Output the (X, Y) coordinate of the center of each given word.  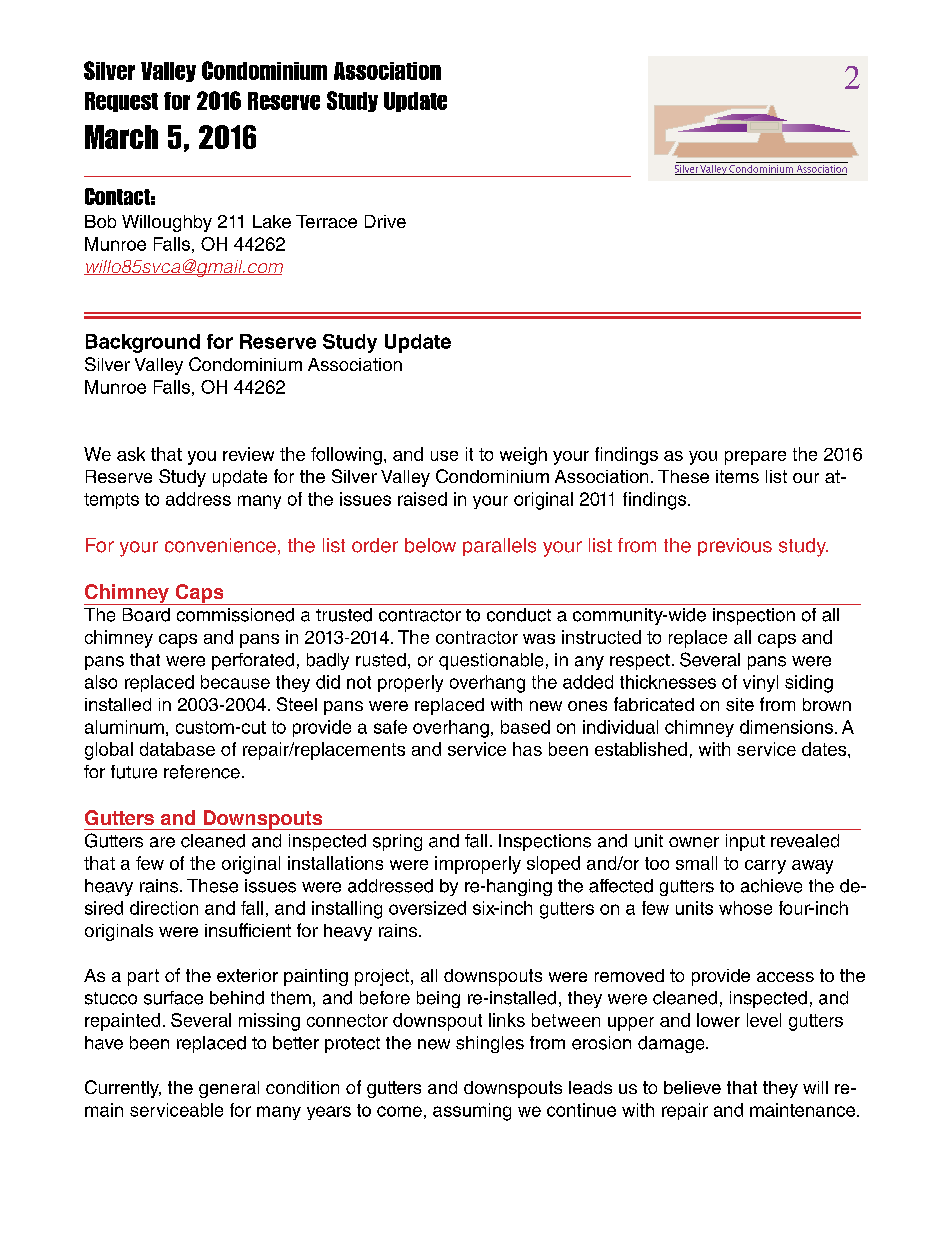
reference (202, 772)
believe (692, 1087)
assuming (472, 1112)
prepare (755, 458)
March (121, 137)
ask (131, 454)
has (527, 749)
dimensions (786, 727)
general (229, 1089)
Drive (385, 221)
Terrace (326, 221)
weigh (523, 456)
